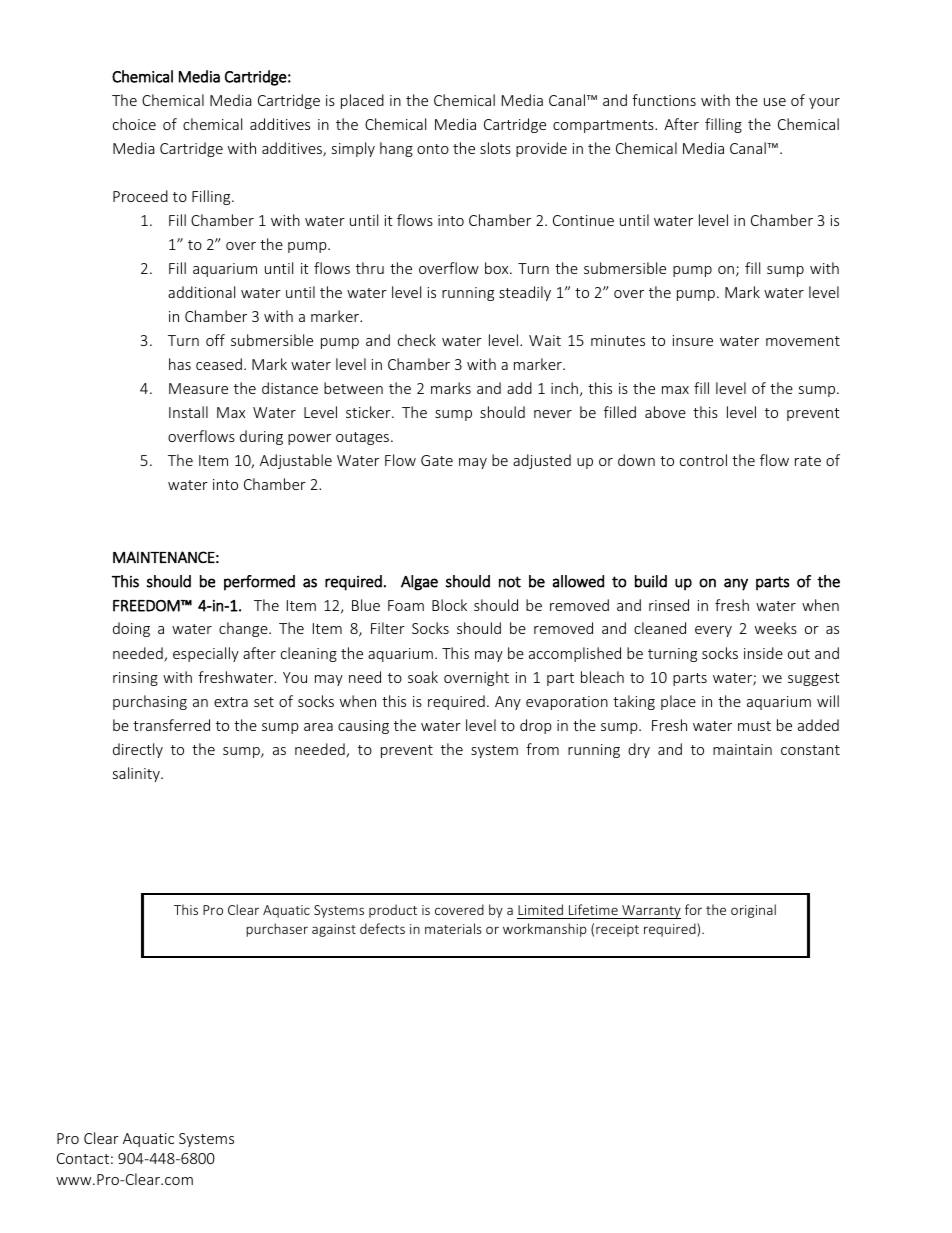 This document has width=952, height=1233. Describe the element at coordinates (296, 461) in the document. I see `Adjustable` at that location.
